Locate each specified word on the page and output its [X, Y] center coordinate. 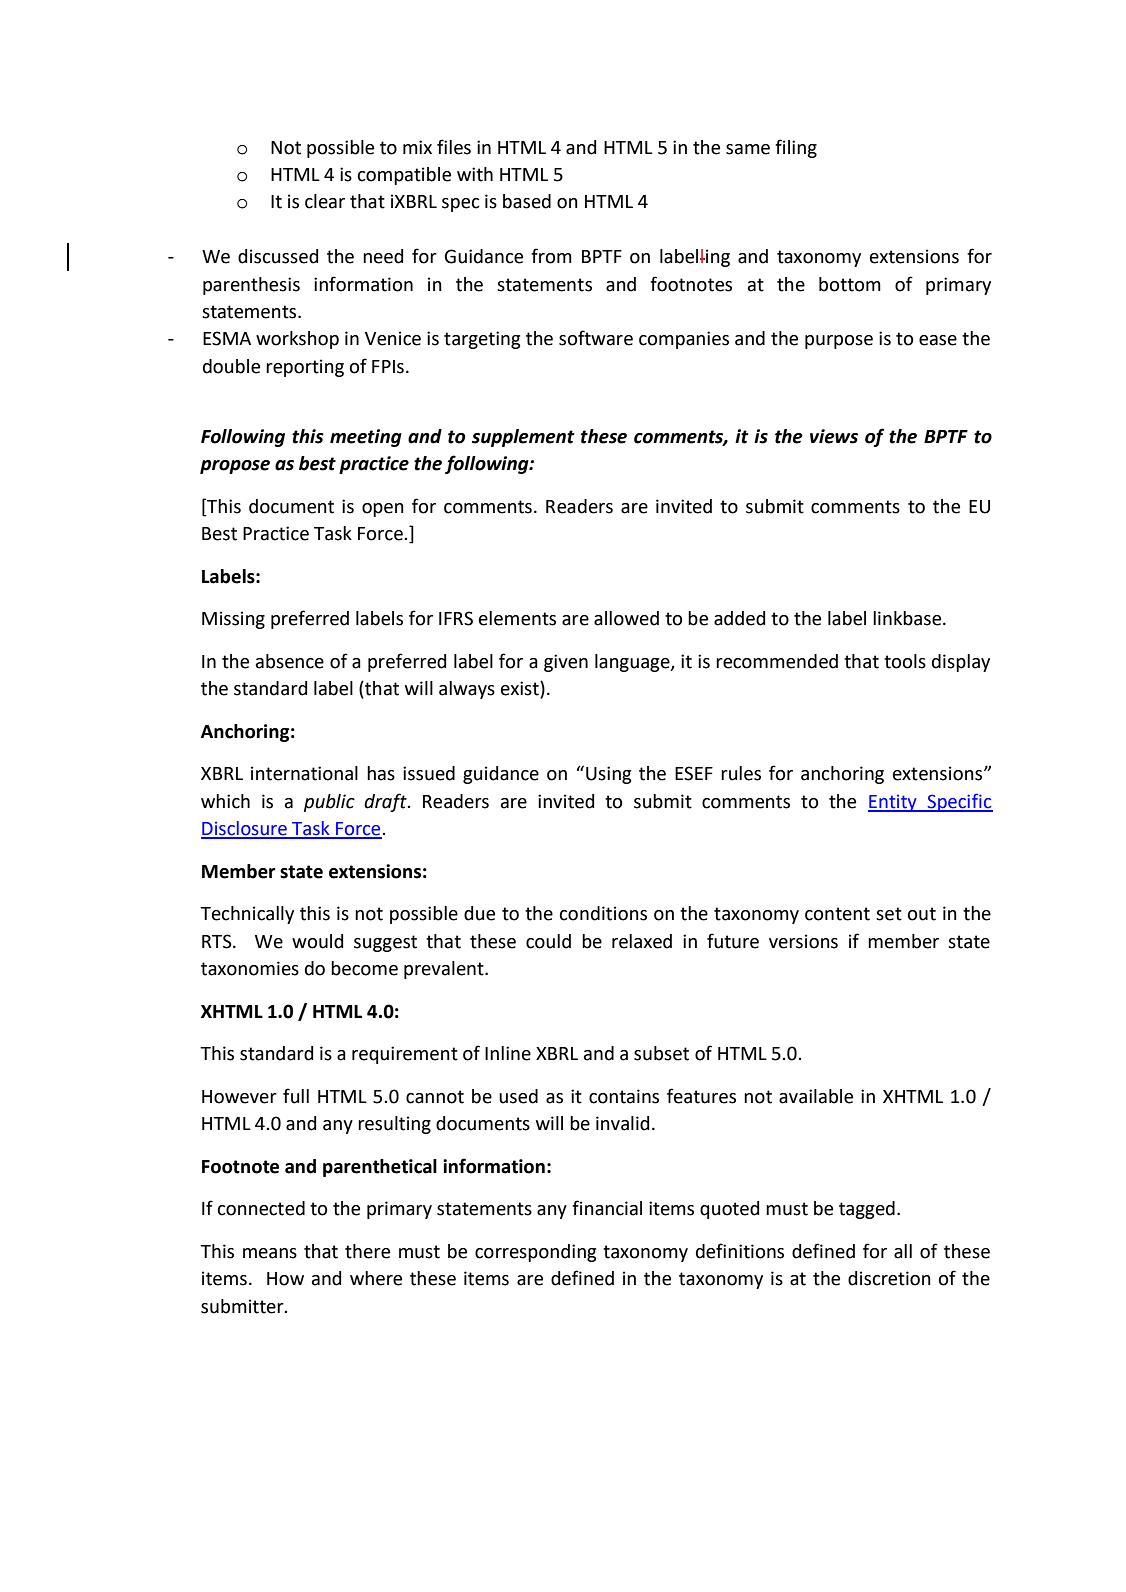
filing [796, 148]
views [834, 436]
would [317, 941]
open [383, 510]
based [527, 201]
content [837, 914]
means [270, 1253]
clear [325, 201]
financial [607, 1208]
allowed [626, 618]
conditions [603, 913]
